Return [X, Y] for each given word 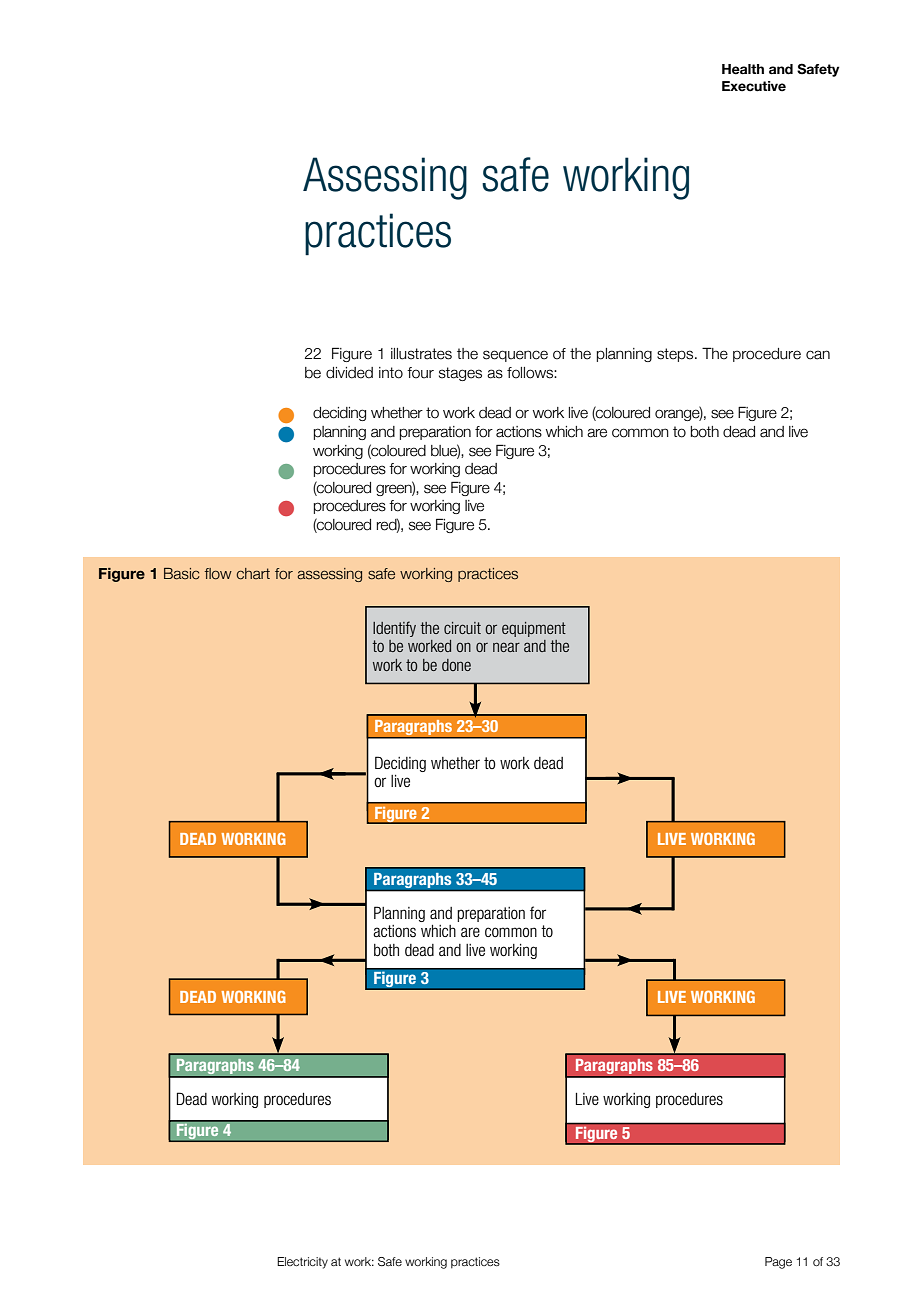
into [391, 373]
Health [743, 69]
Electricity [302, 1263]
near [506, 647]
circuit [462, 628]
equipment [534, 629]
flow [218, 574]
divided [349, 373]
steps [676, 355]
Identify [394, 629]
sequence [515, 356]
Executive [754, 86]
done [456, 665]
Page [778, 1263]
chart [253, 574]
